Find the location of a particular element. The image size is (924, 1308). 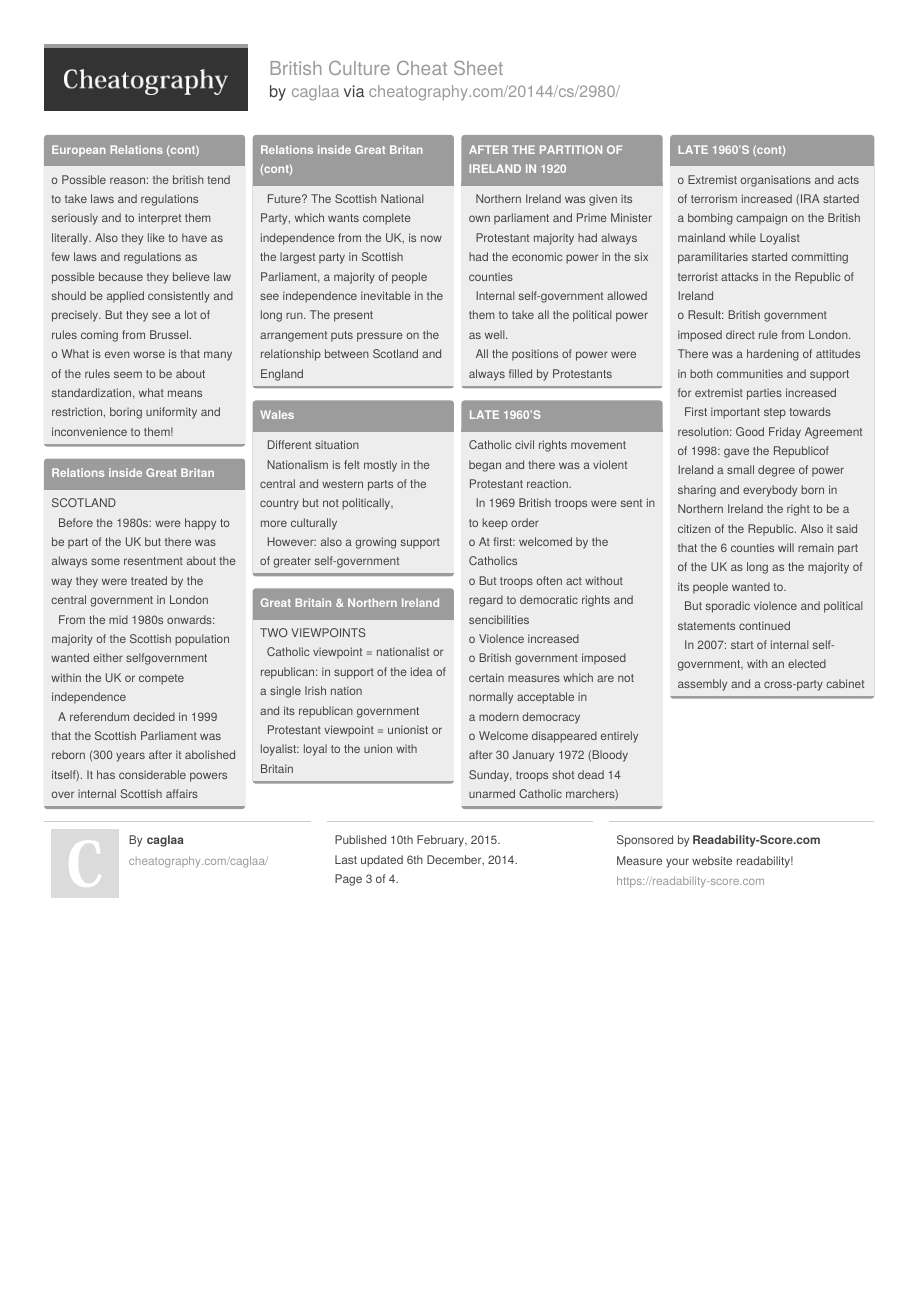

acts is located at coordinates (848, 180).
